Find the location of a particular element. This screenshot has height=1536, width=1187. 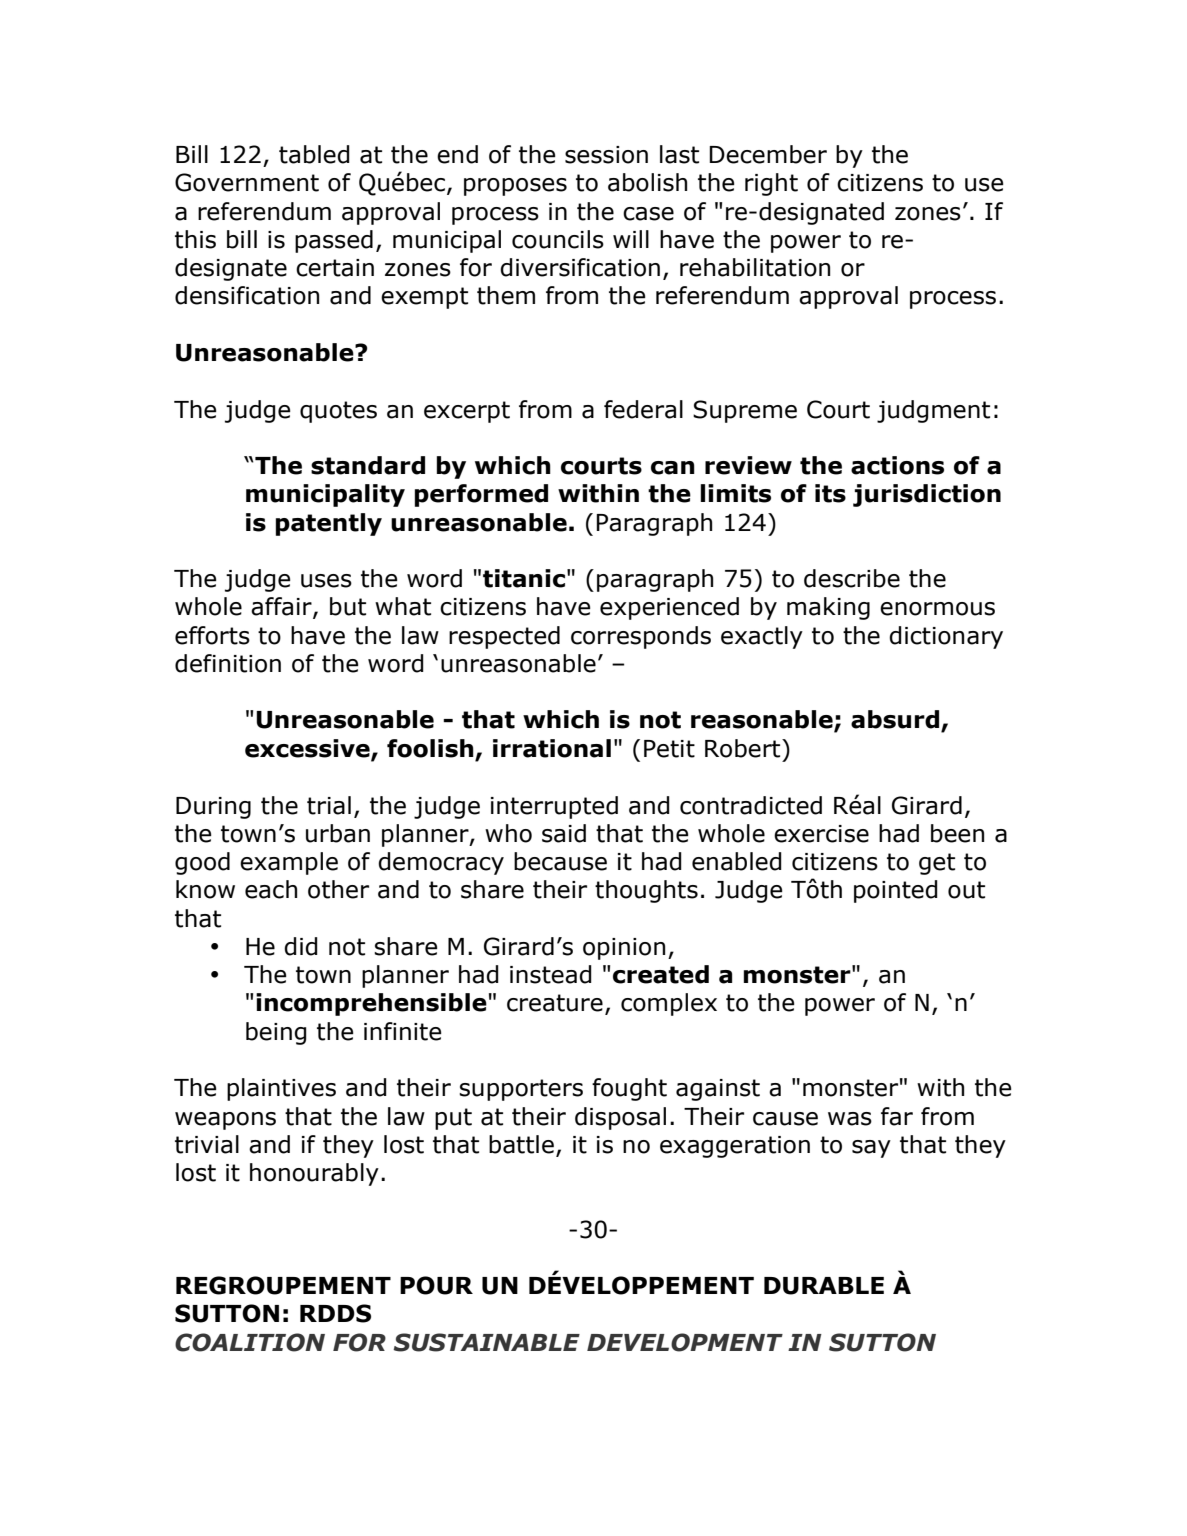

excessive is located at coordinates (308, 749).
